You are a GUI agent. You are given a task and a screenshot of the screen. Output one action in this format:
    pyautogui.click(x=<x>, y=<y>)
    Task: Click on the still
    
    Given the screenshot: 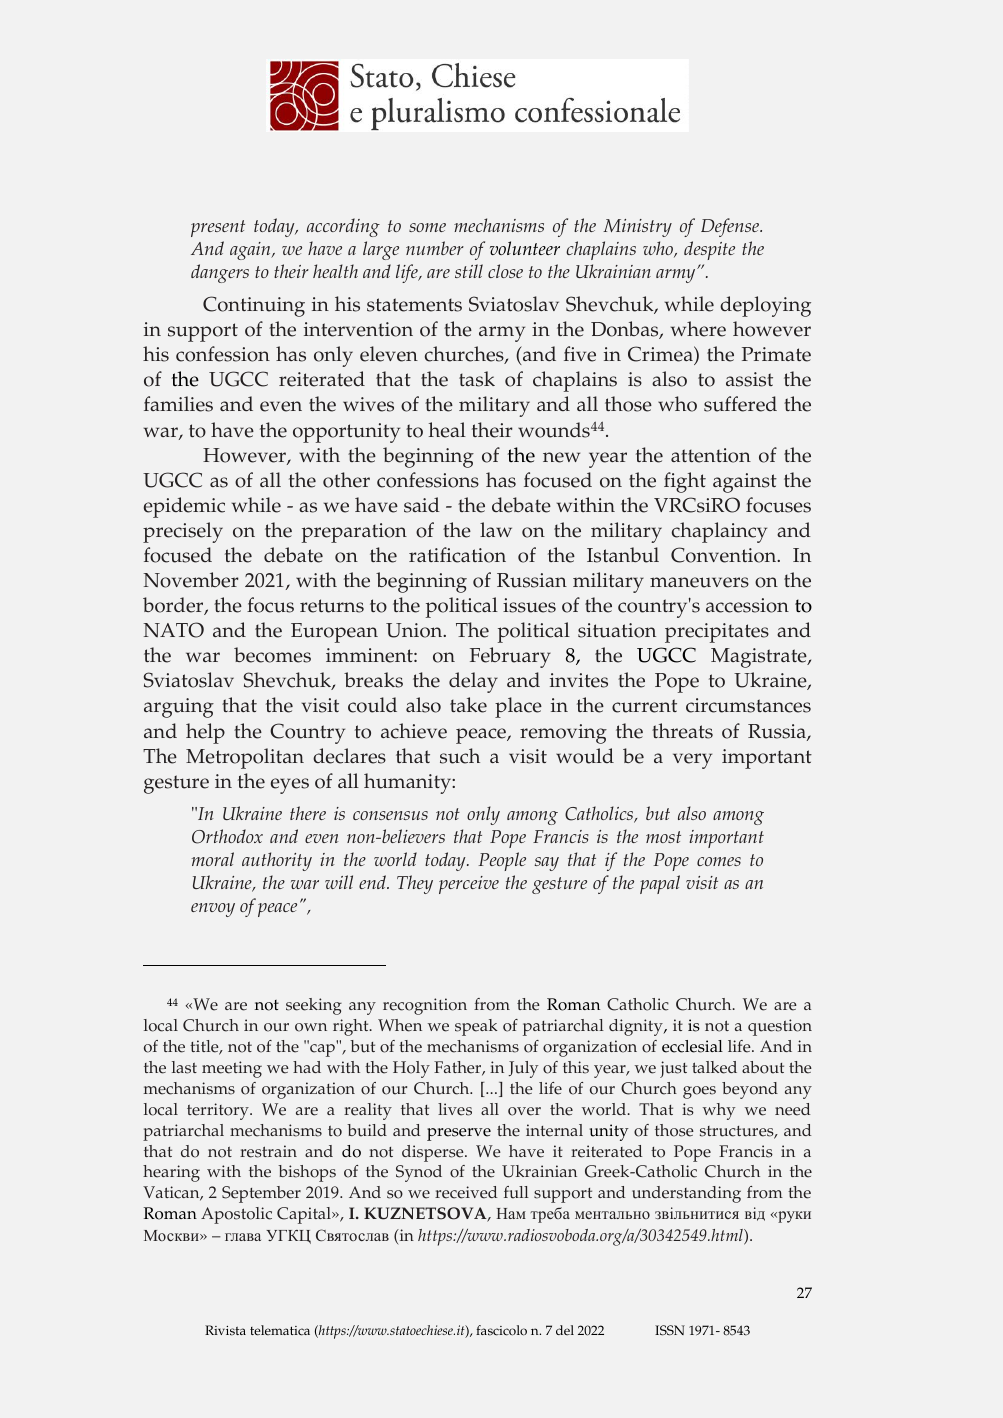 What is the action you would take?
    pyautogui.click(x=469, y=271)
